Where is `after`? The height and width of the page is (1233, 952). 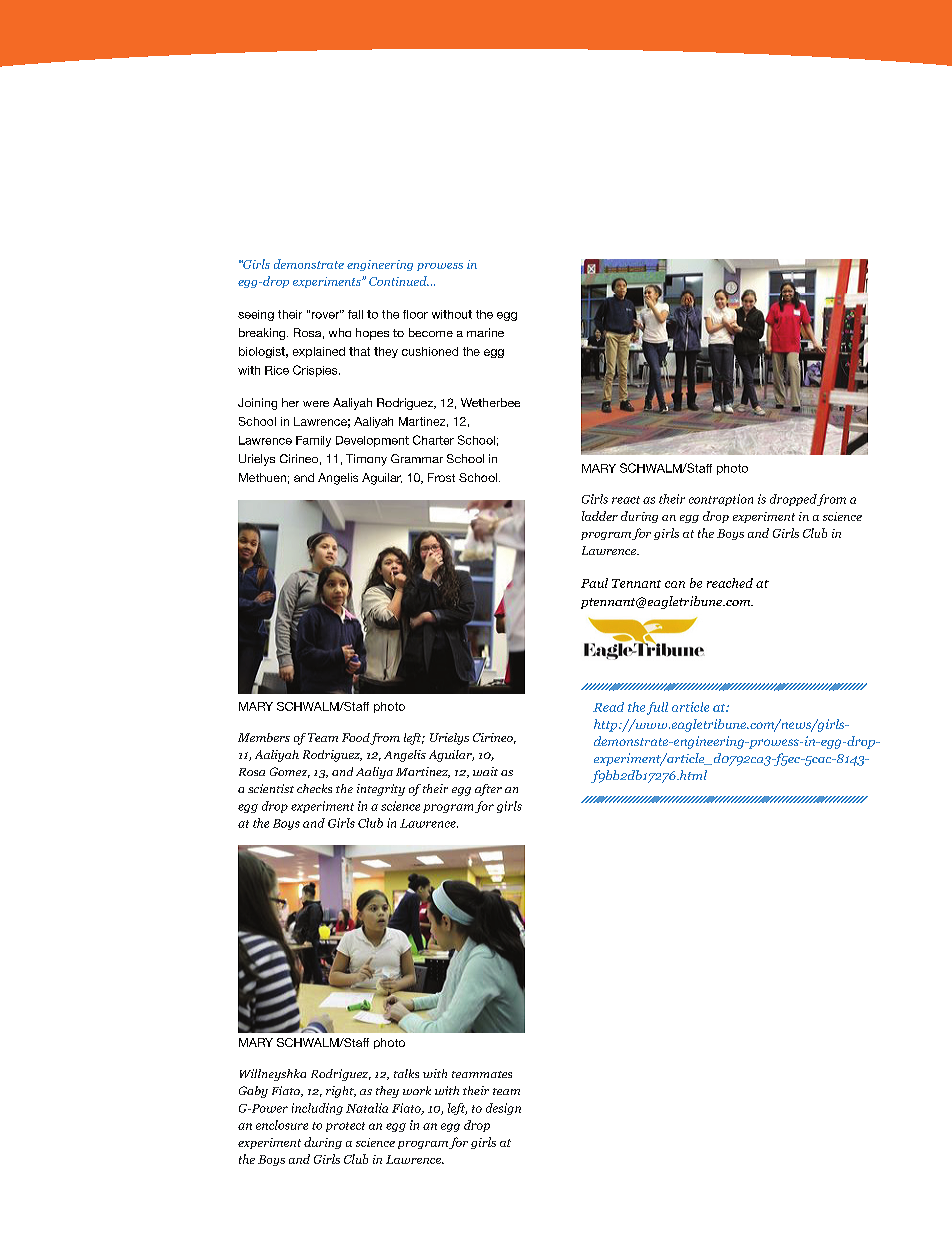 after is located at coordinates (488, 790).
